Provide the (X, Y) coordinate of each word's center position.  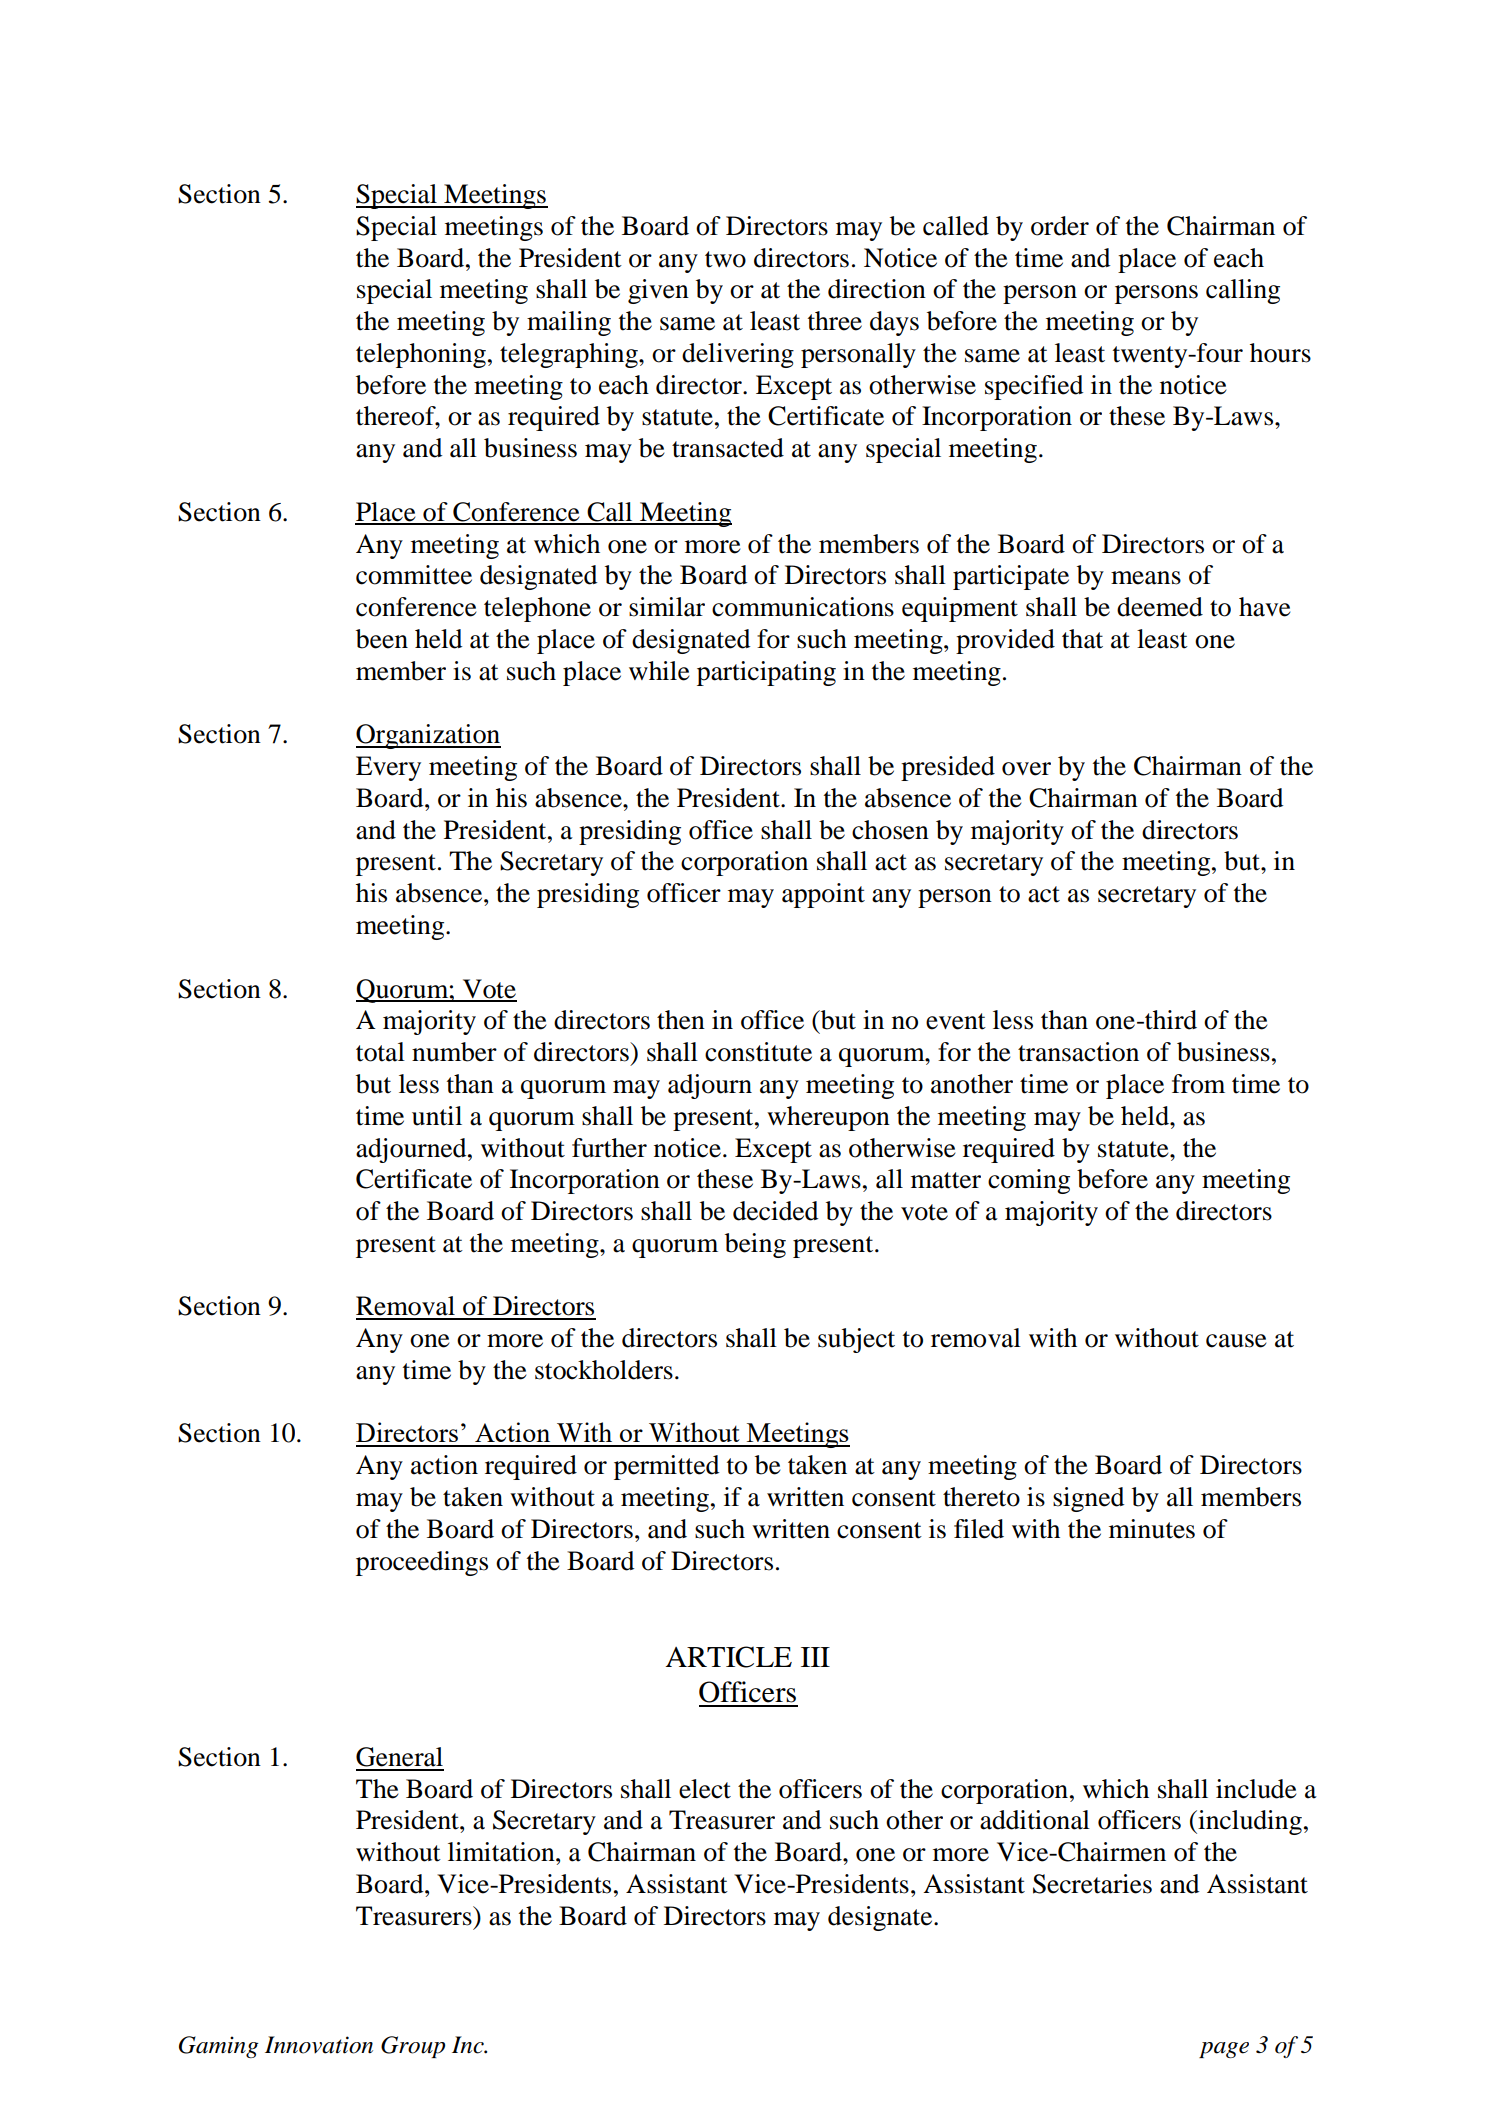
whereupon (828, 1118)
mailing (569, 323)
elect (705, 1789)
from (1198, 1084)
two (725, 259)
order (1060, 226)
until (437, 1116)
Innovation (319, 2045)
